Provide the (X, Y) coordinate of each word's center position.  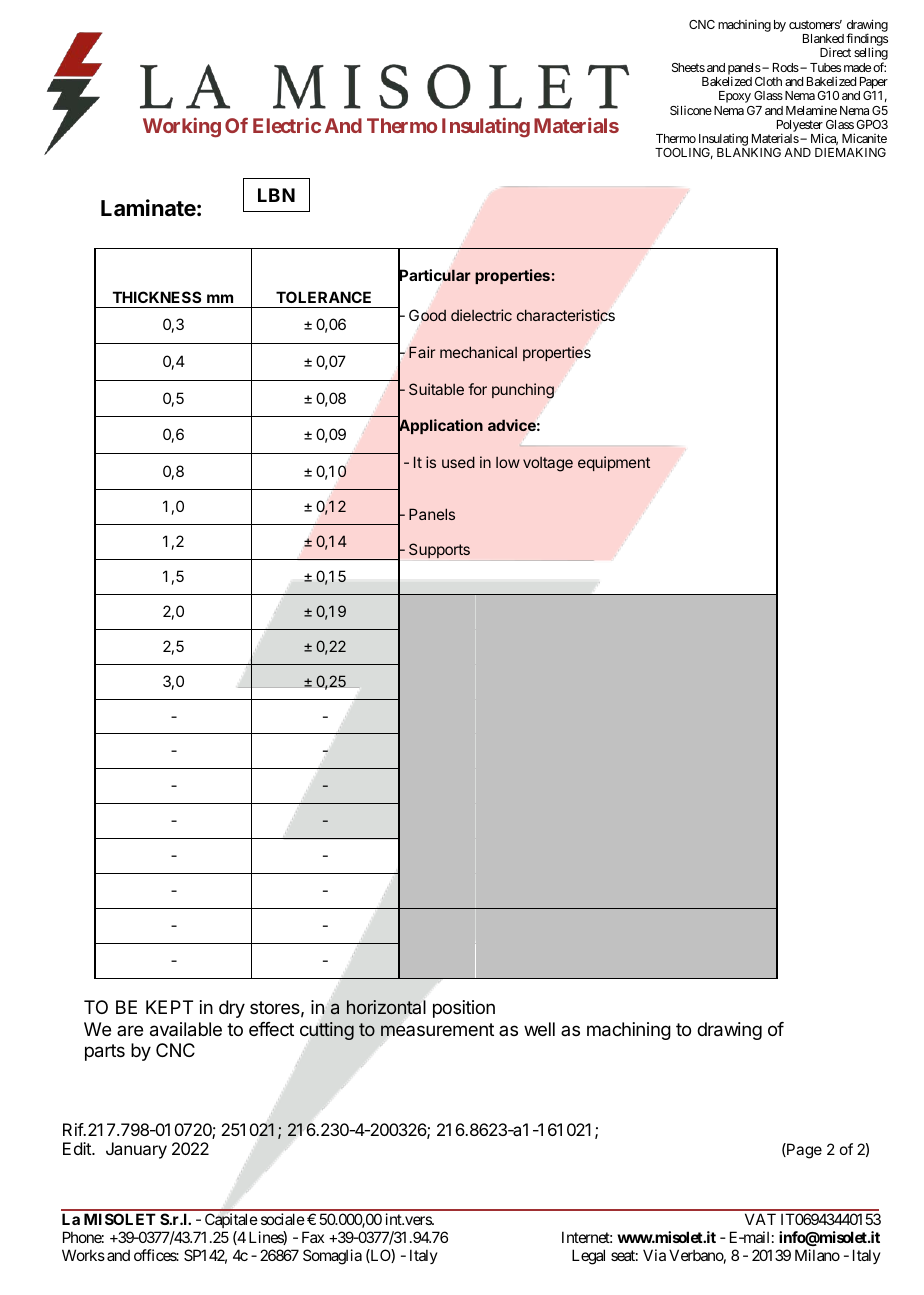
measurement (437, 1029)
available (186, 1029)
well (539, 1029)
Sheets (688, 67)
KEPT (169, 1007)
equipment (614, 463)
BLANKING (749, 152)
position (464, 1009)
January (136, 1150)
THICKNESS (157, 297)
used (458, 462)
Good (427, 315)
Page (803, 1151)
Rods (786, 67)
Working (182, 127)
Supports (439, 550)
